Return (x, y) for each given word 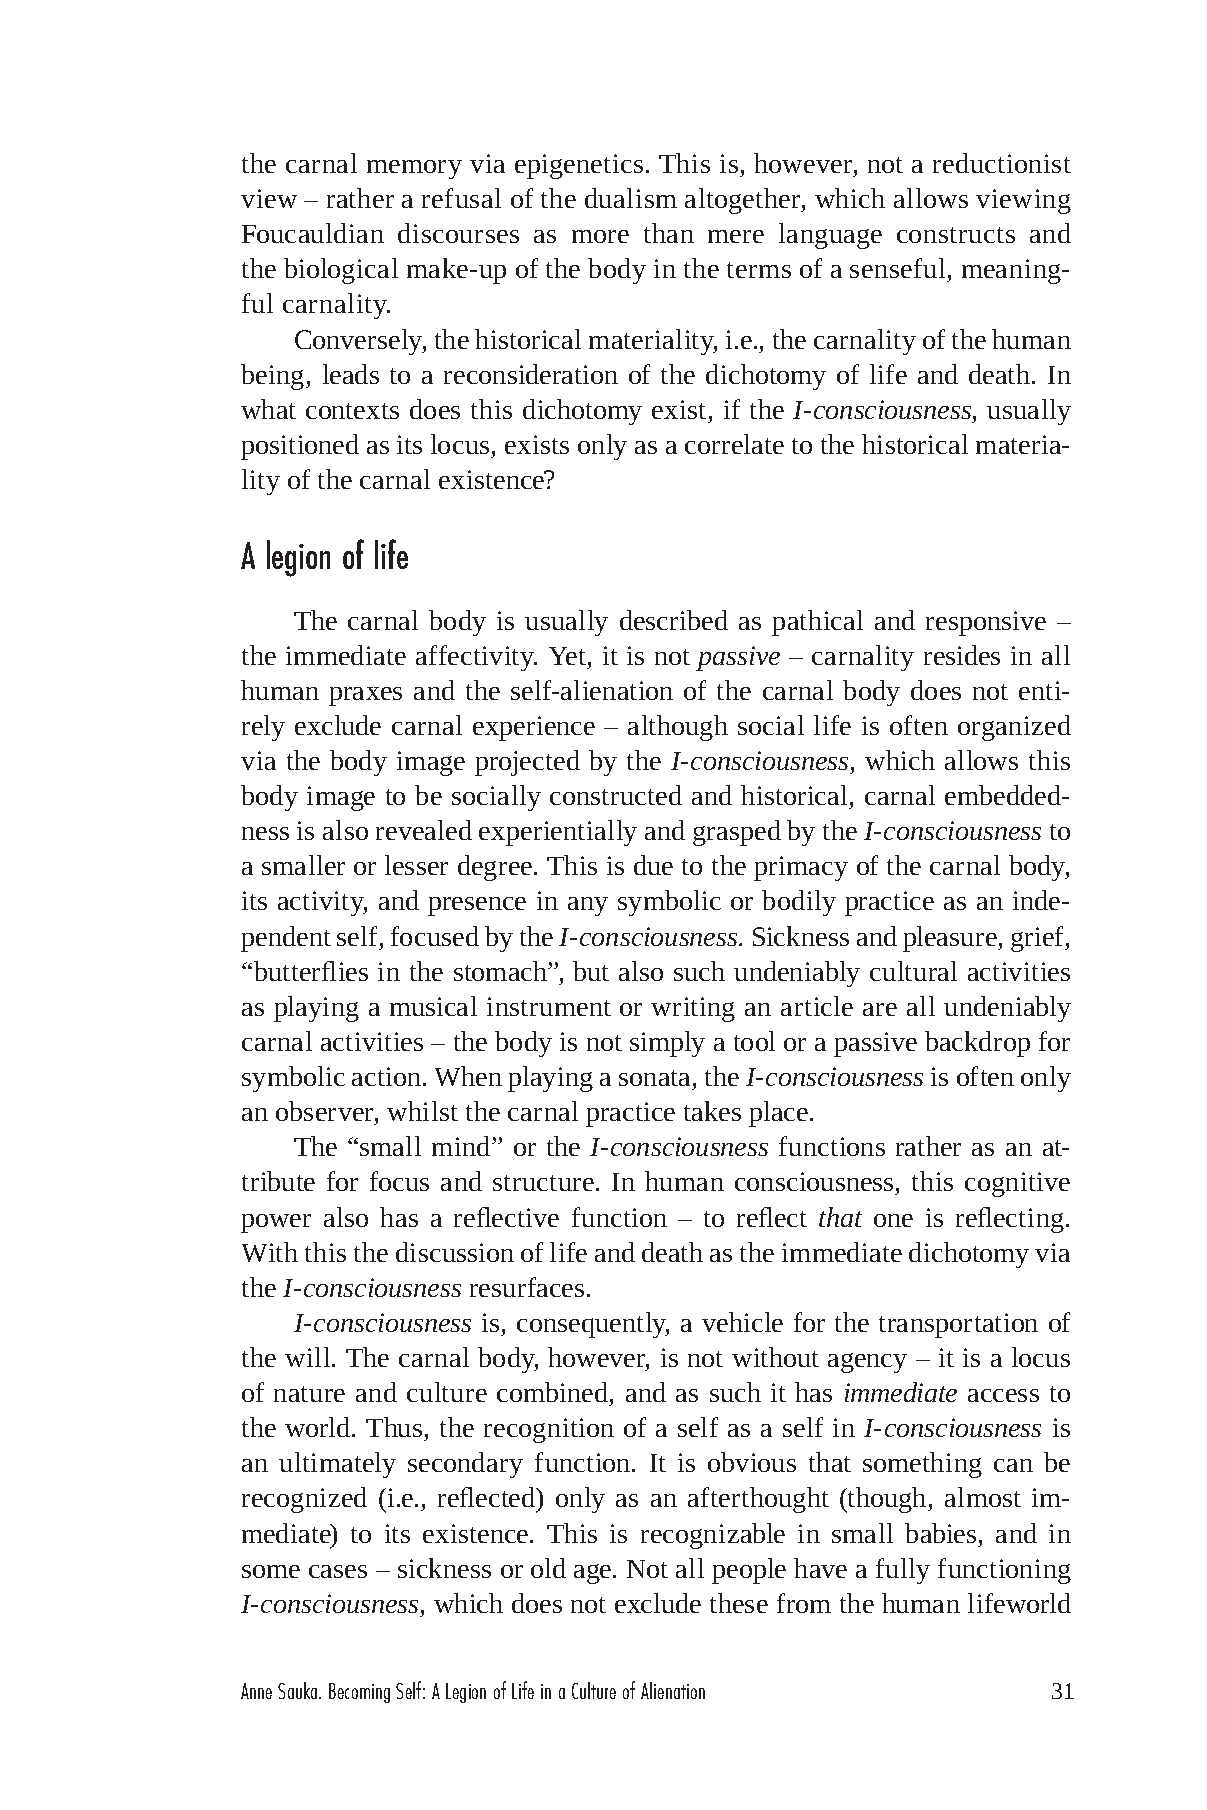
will (309, 1357)
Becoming (359, 1693)
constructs (956, 235)
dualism (631, 198)
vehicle (742, 1322)
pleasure (951, 939)
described (674, 620)
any (588, 906)
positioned (300, 447)
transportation (958, 1325)
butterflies (311, 971)
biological (341, 271)
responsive (986, 623)
